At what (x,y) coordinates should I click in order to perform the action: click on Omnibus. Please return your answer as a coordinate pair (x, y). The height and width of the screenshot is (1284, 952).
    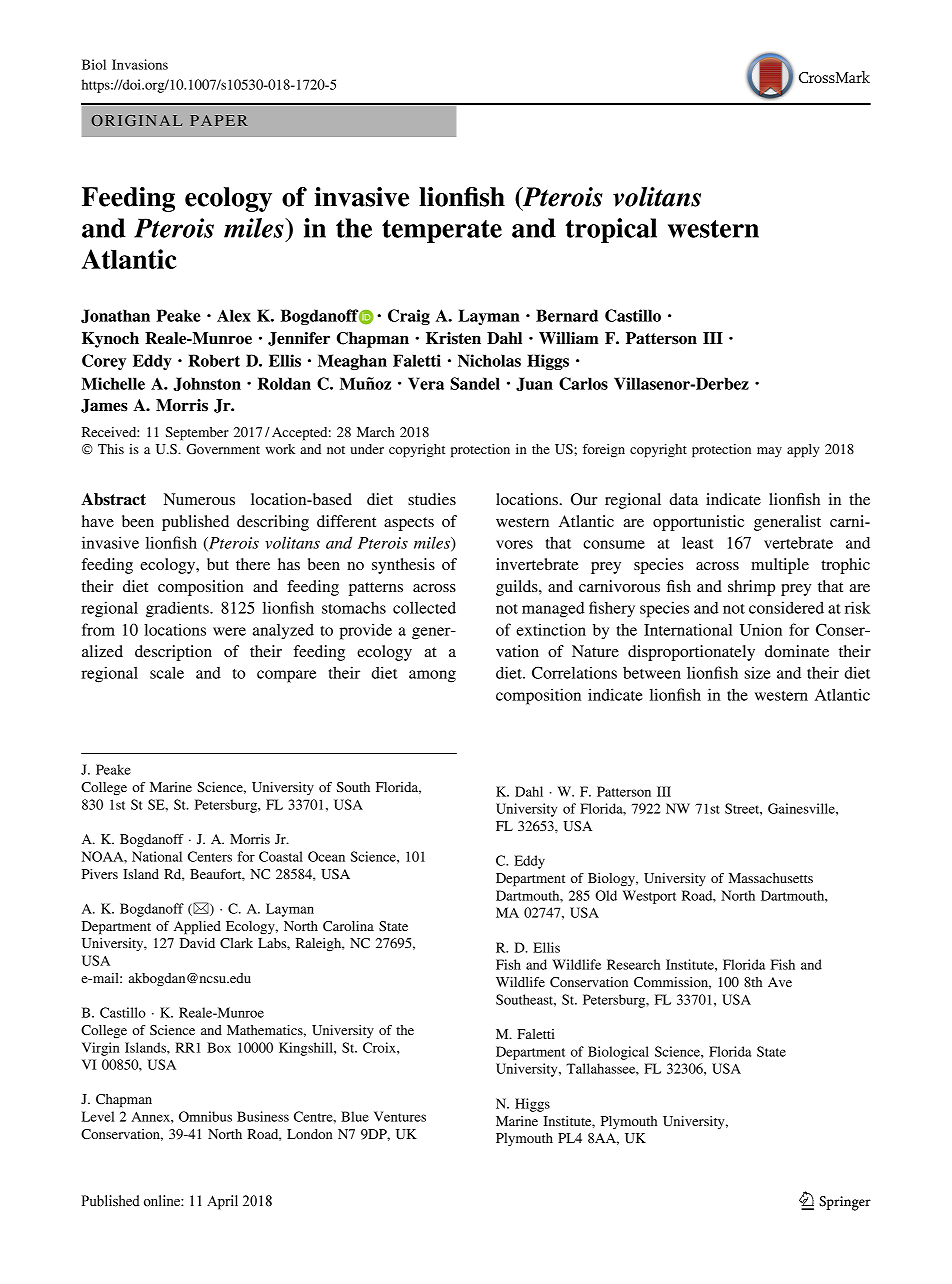
    Looking at the image, I should click on (205, 1116).
